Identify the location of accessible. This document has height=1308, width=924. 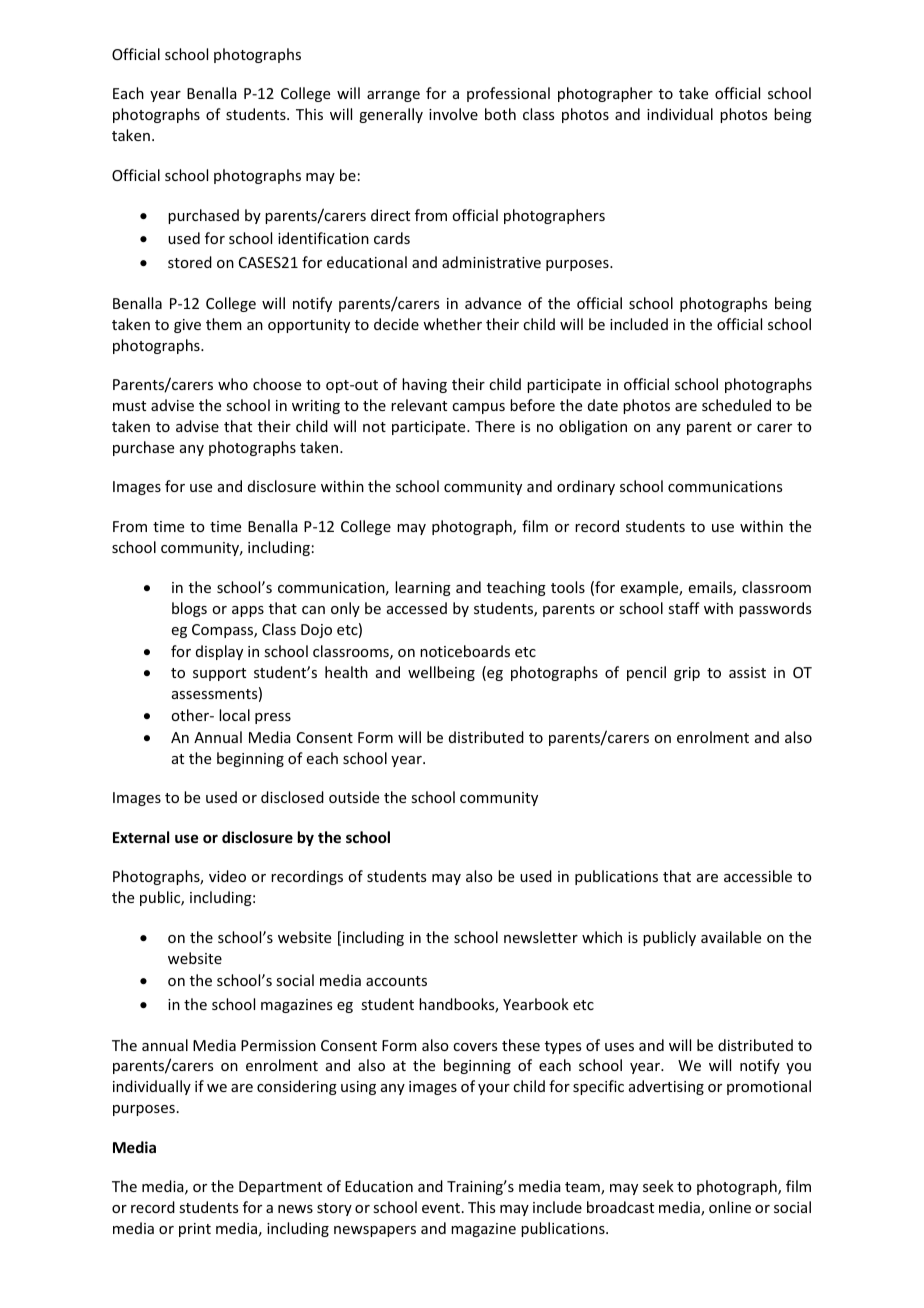
(758, 876).
